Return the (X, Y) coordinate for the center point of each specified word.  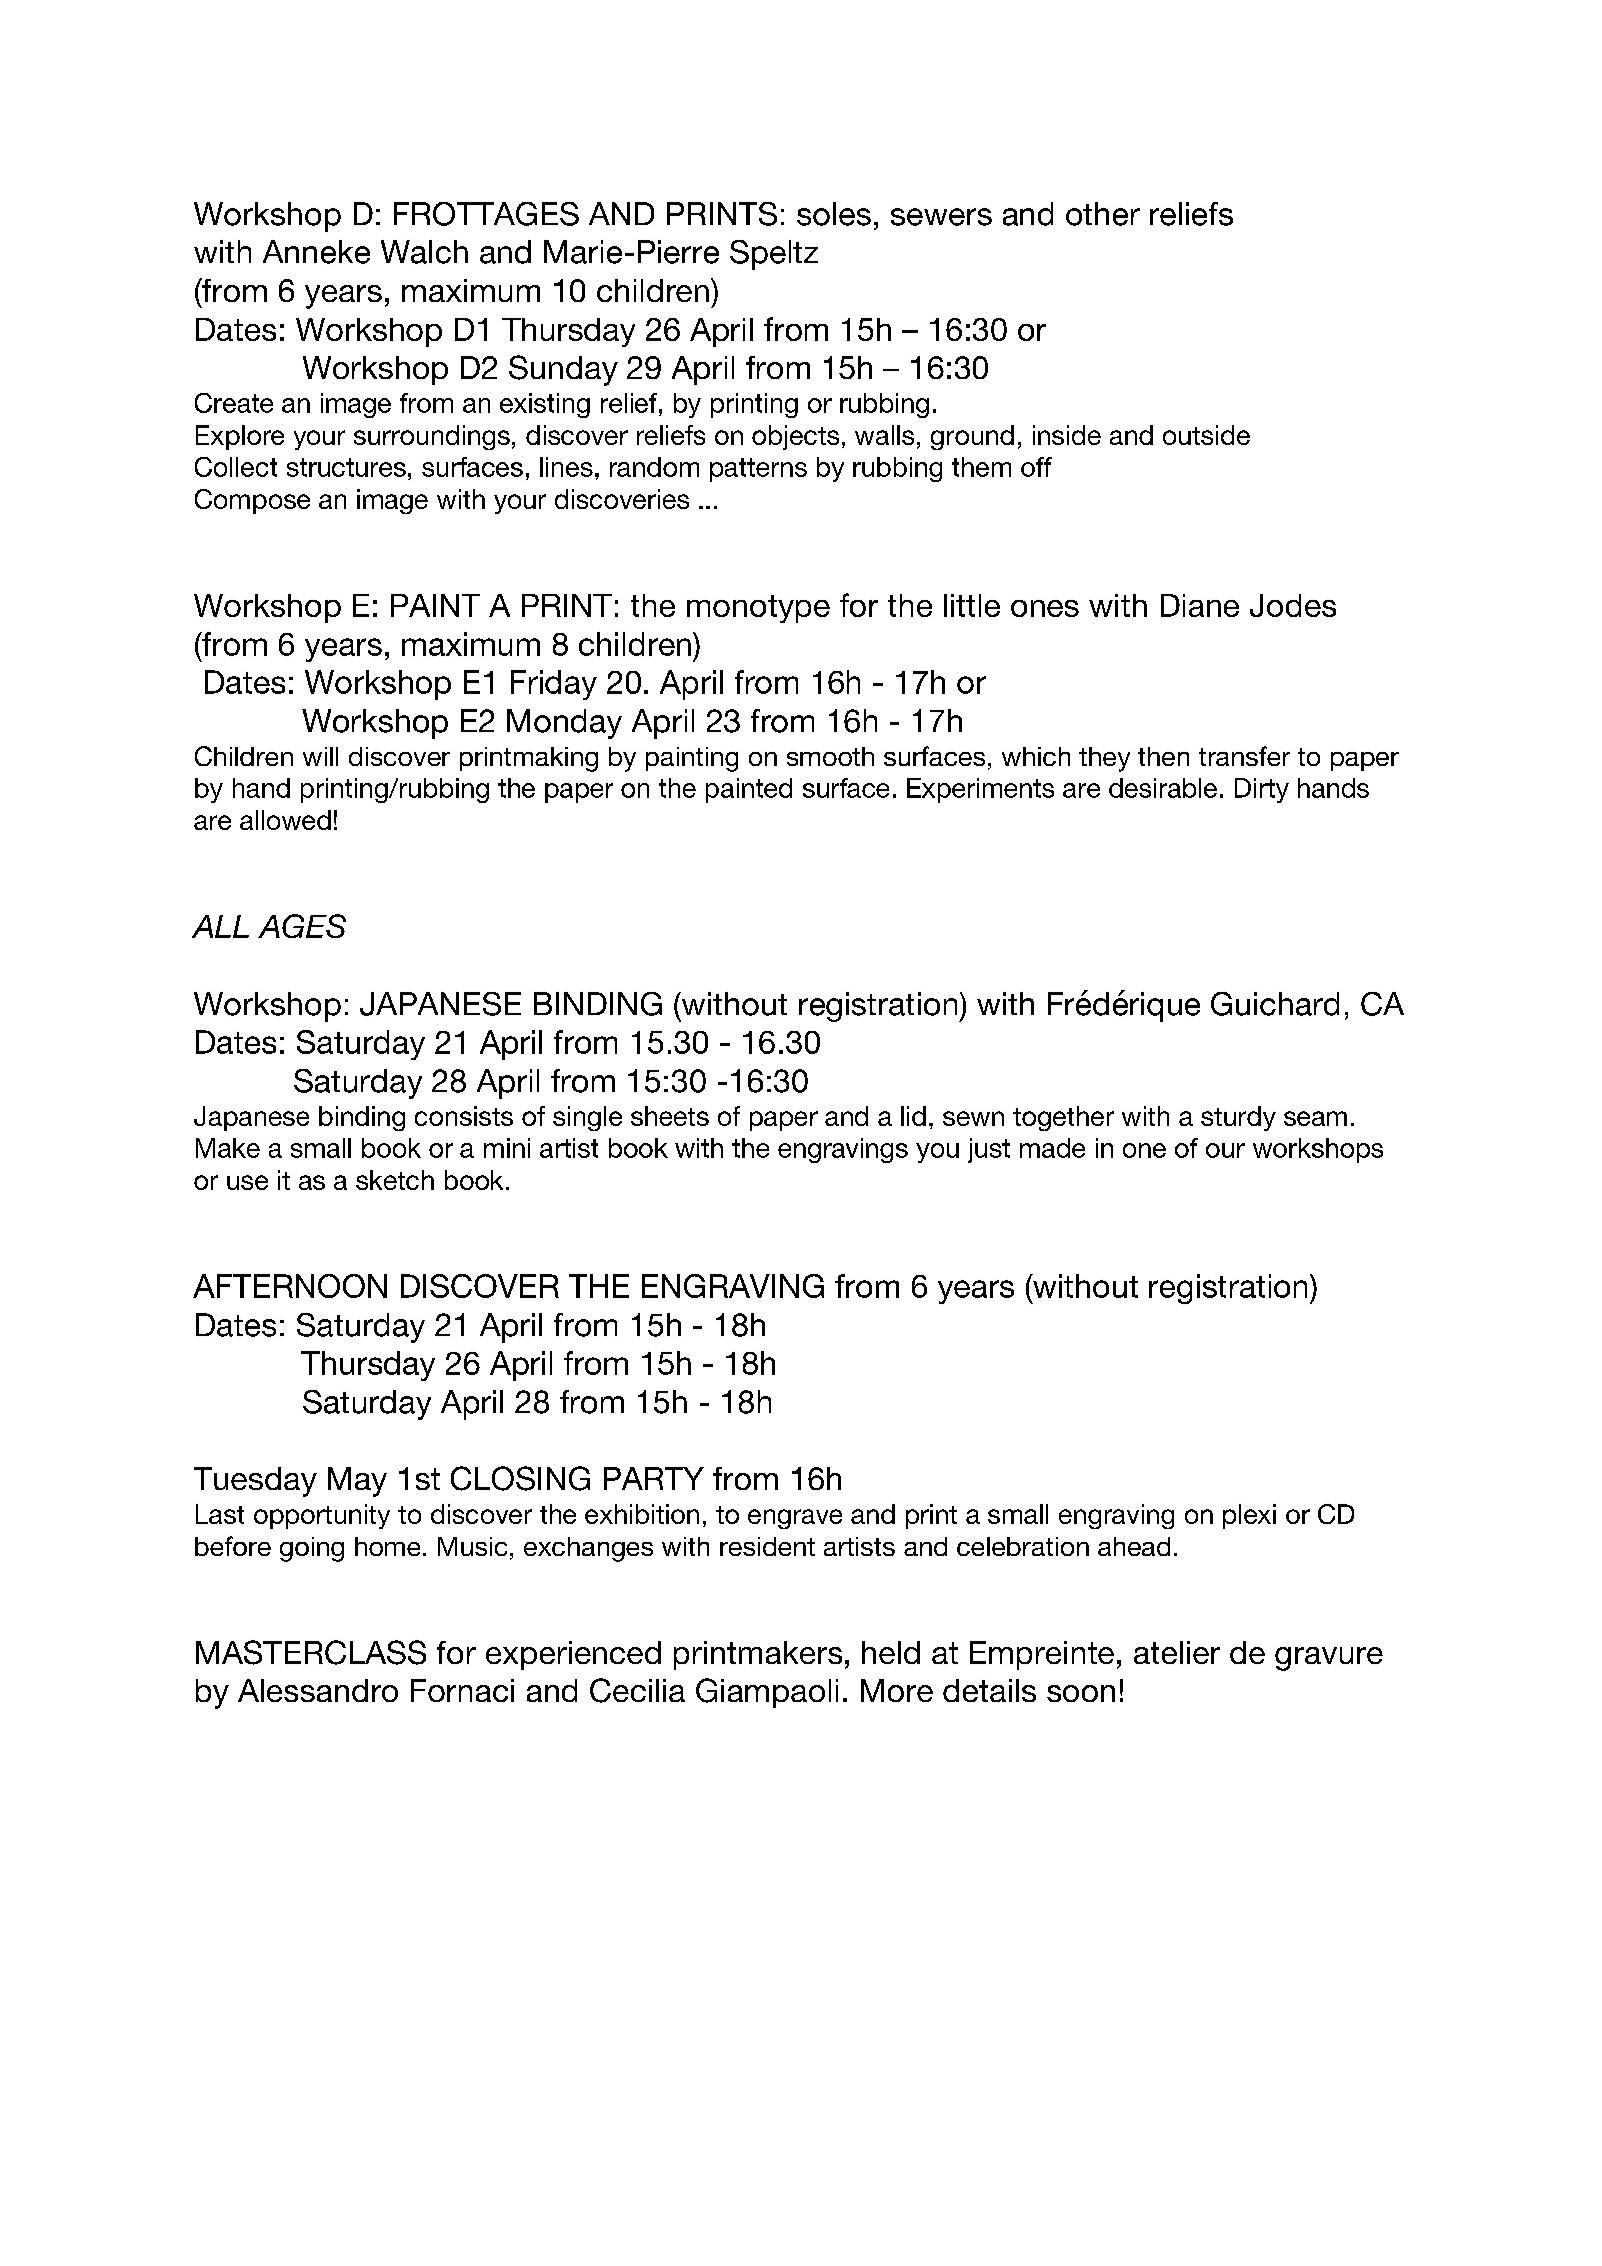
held (891, 1652)
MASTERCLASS (311, 1652)
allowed (285, 820)
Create (234, 403)
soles (834, 214)
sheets (670, 1116)
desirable (1163, 788)
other (1103, 214)
